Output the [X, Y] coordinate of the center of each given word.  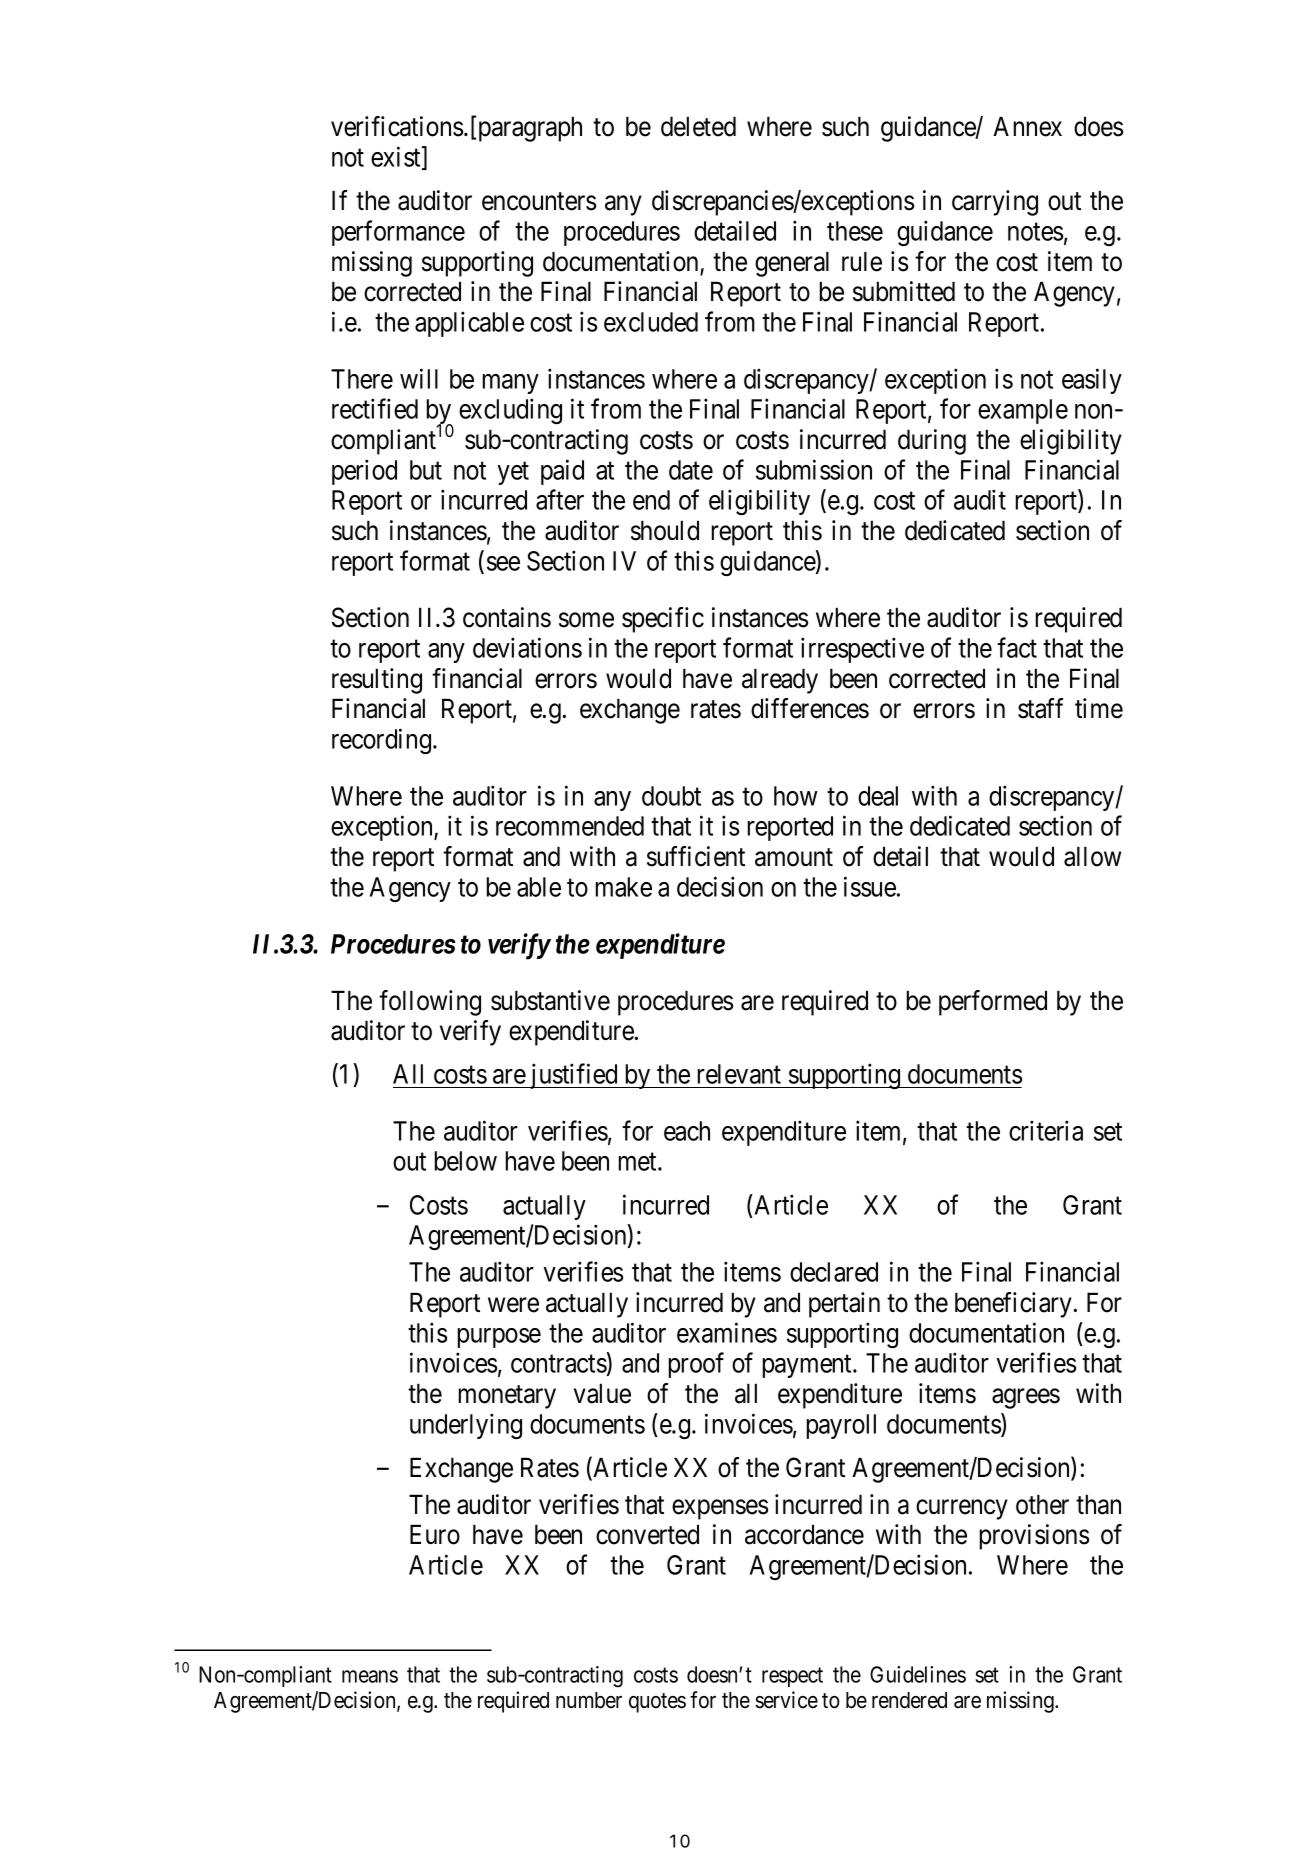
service [786, 1700]
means [370, 1676]
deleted [698, 126]
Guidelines [918, 1674]
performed [993, 1003]
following [430, 1003]
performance [398, 233]
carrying [995, 203]
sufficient [696, 856]
